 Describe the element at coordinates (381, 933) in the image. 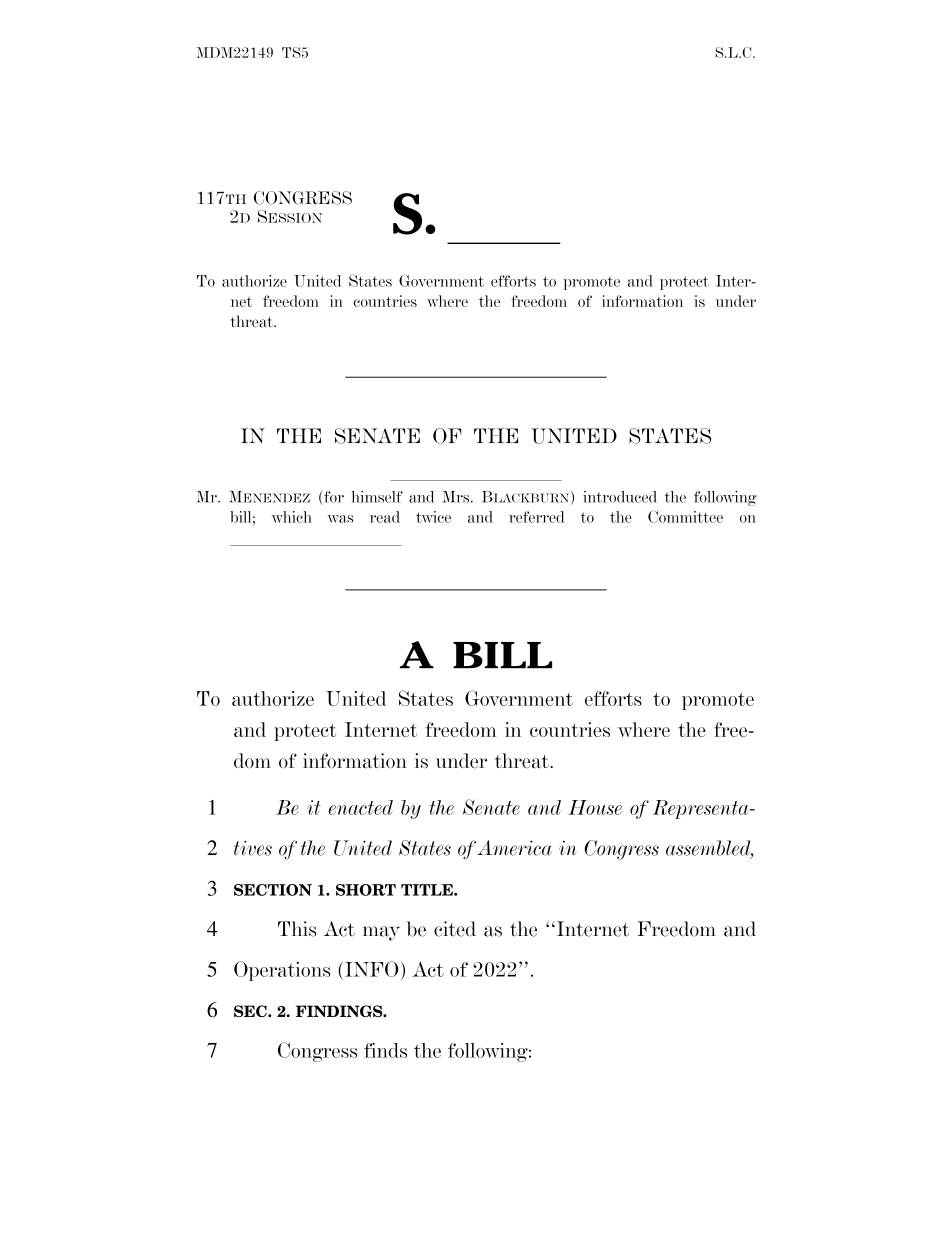

I see `may` at that location.
